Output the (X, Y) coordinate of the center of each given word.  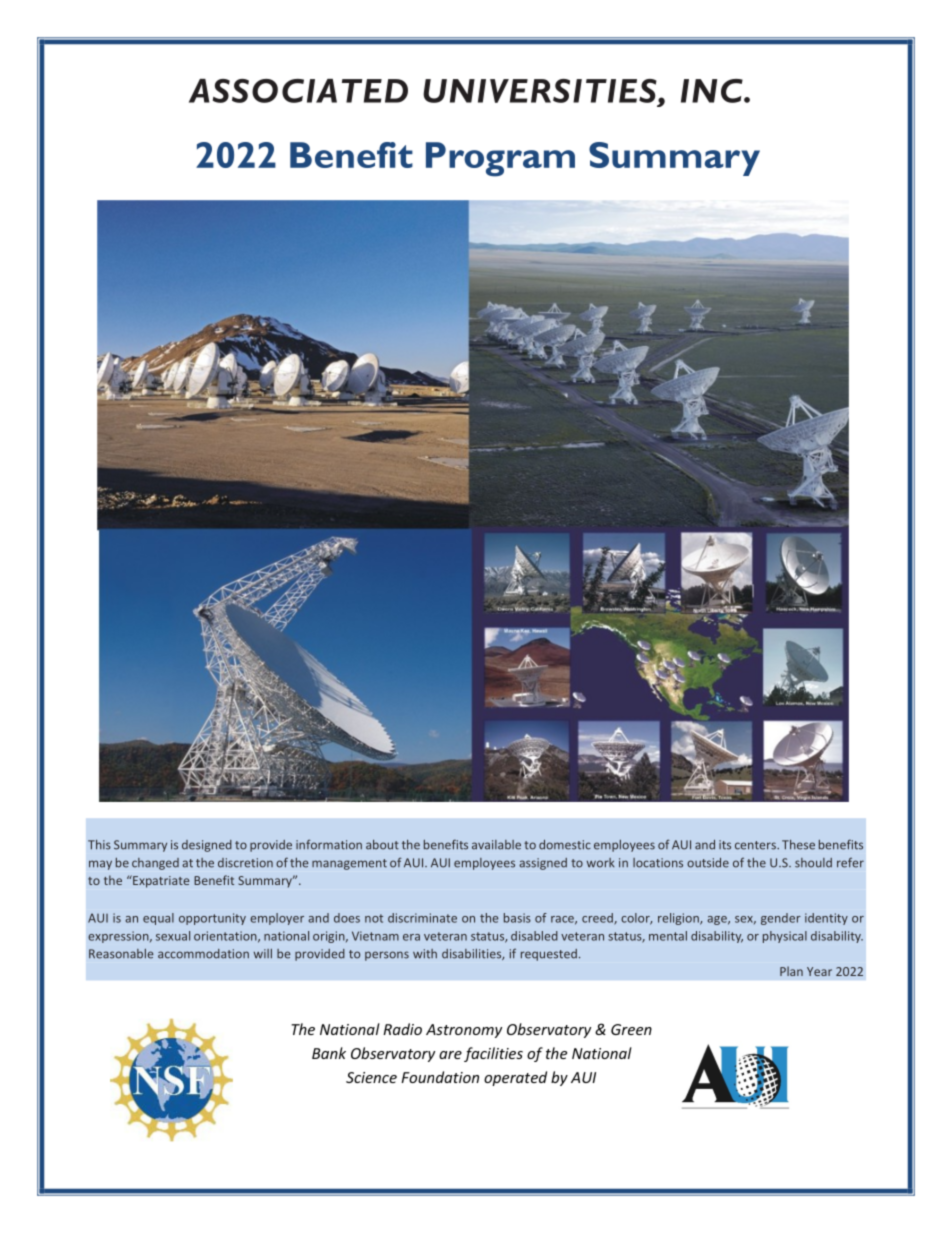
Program (500, 159)
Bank (329, 1053)
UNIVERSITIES (541, 91)
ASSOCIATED (298, 91)
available (496, 845)
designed (207, 846)
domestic (565, 845)
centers (756, 845)
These (798, 845)
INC (713, 91)
